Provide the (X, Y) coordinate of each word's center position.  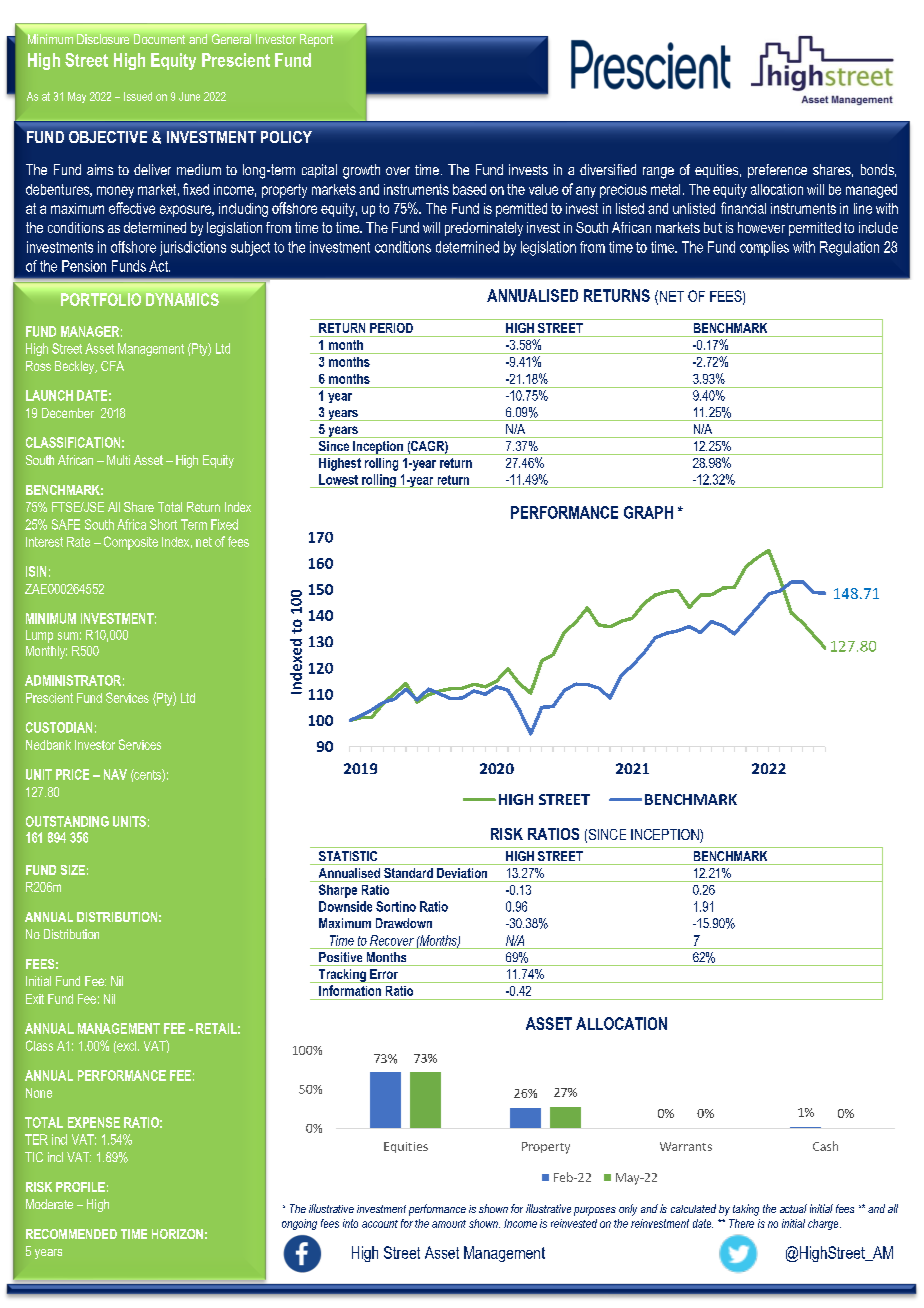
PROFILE (80, 1187)
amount (449, 1224)
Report (316, 40)
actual (793, 1208)
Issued (138, 96)
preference (777, 171)
